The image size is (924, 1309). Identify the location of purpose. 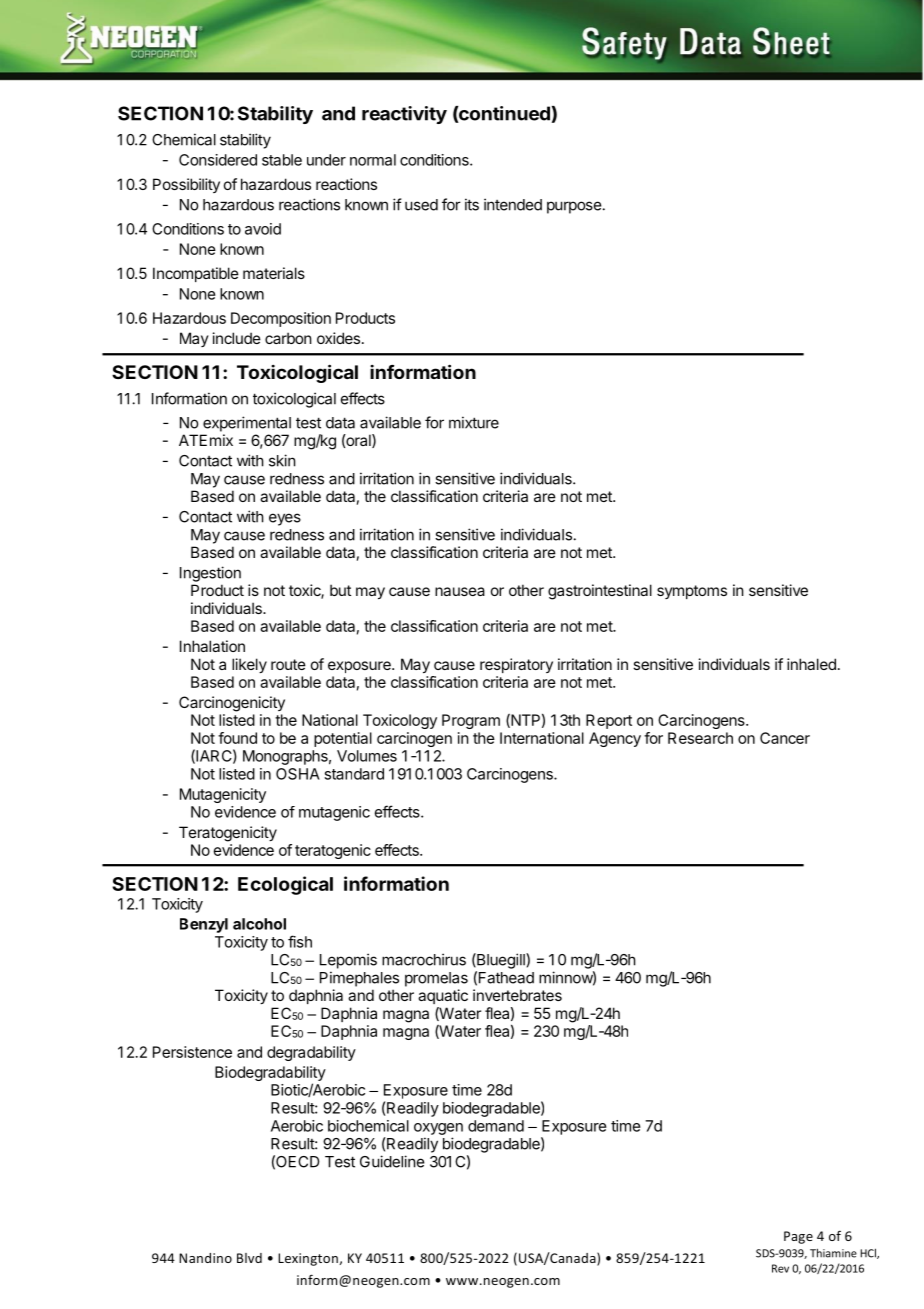
(574, 207).
